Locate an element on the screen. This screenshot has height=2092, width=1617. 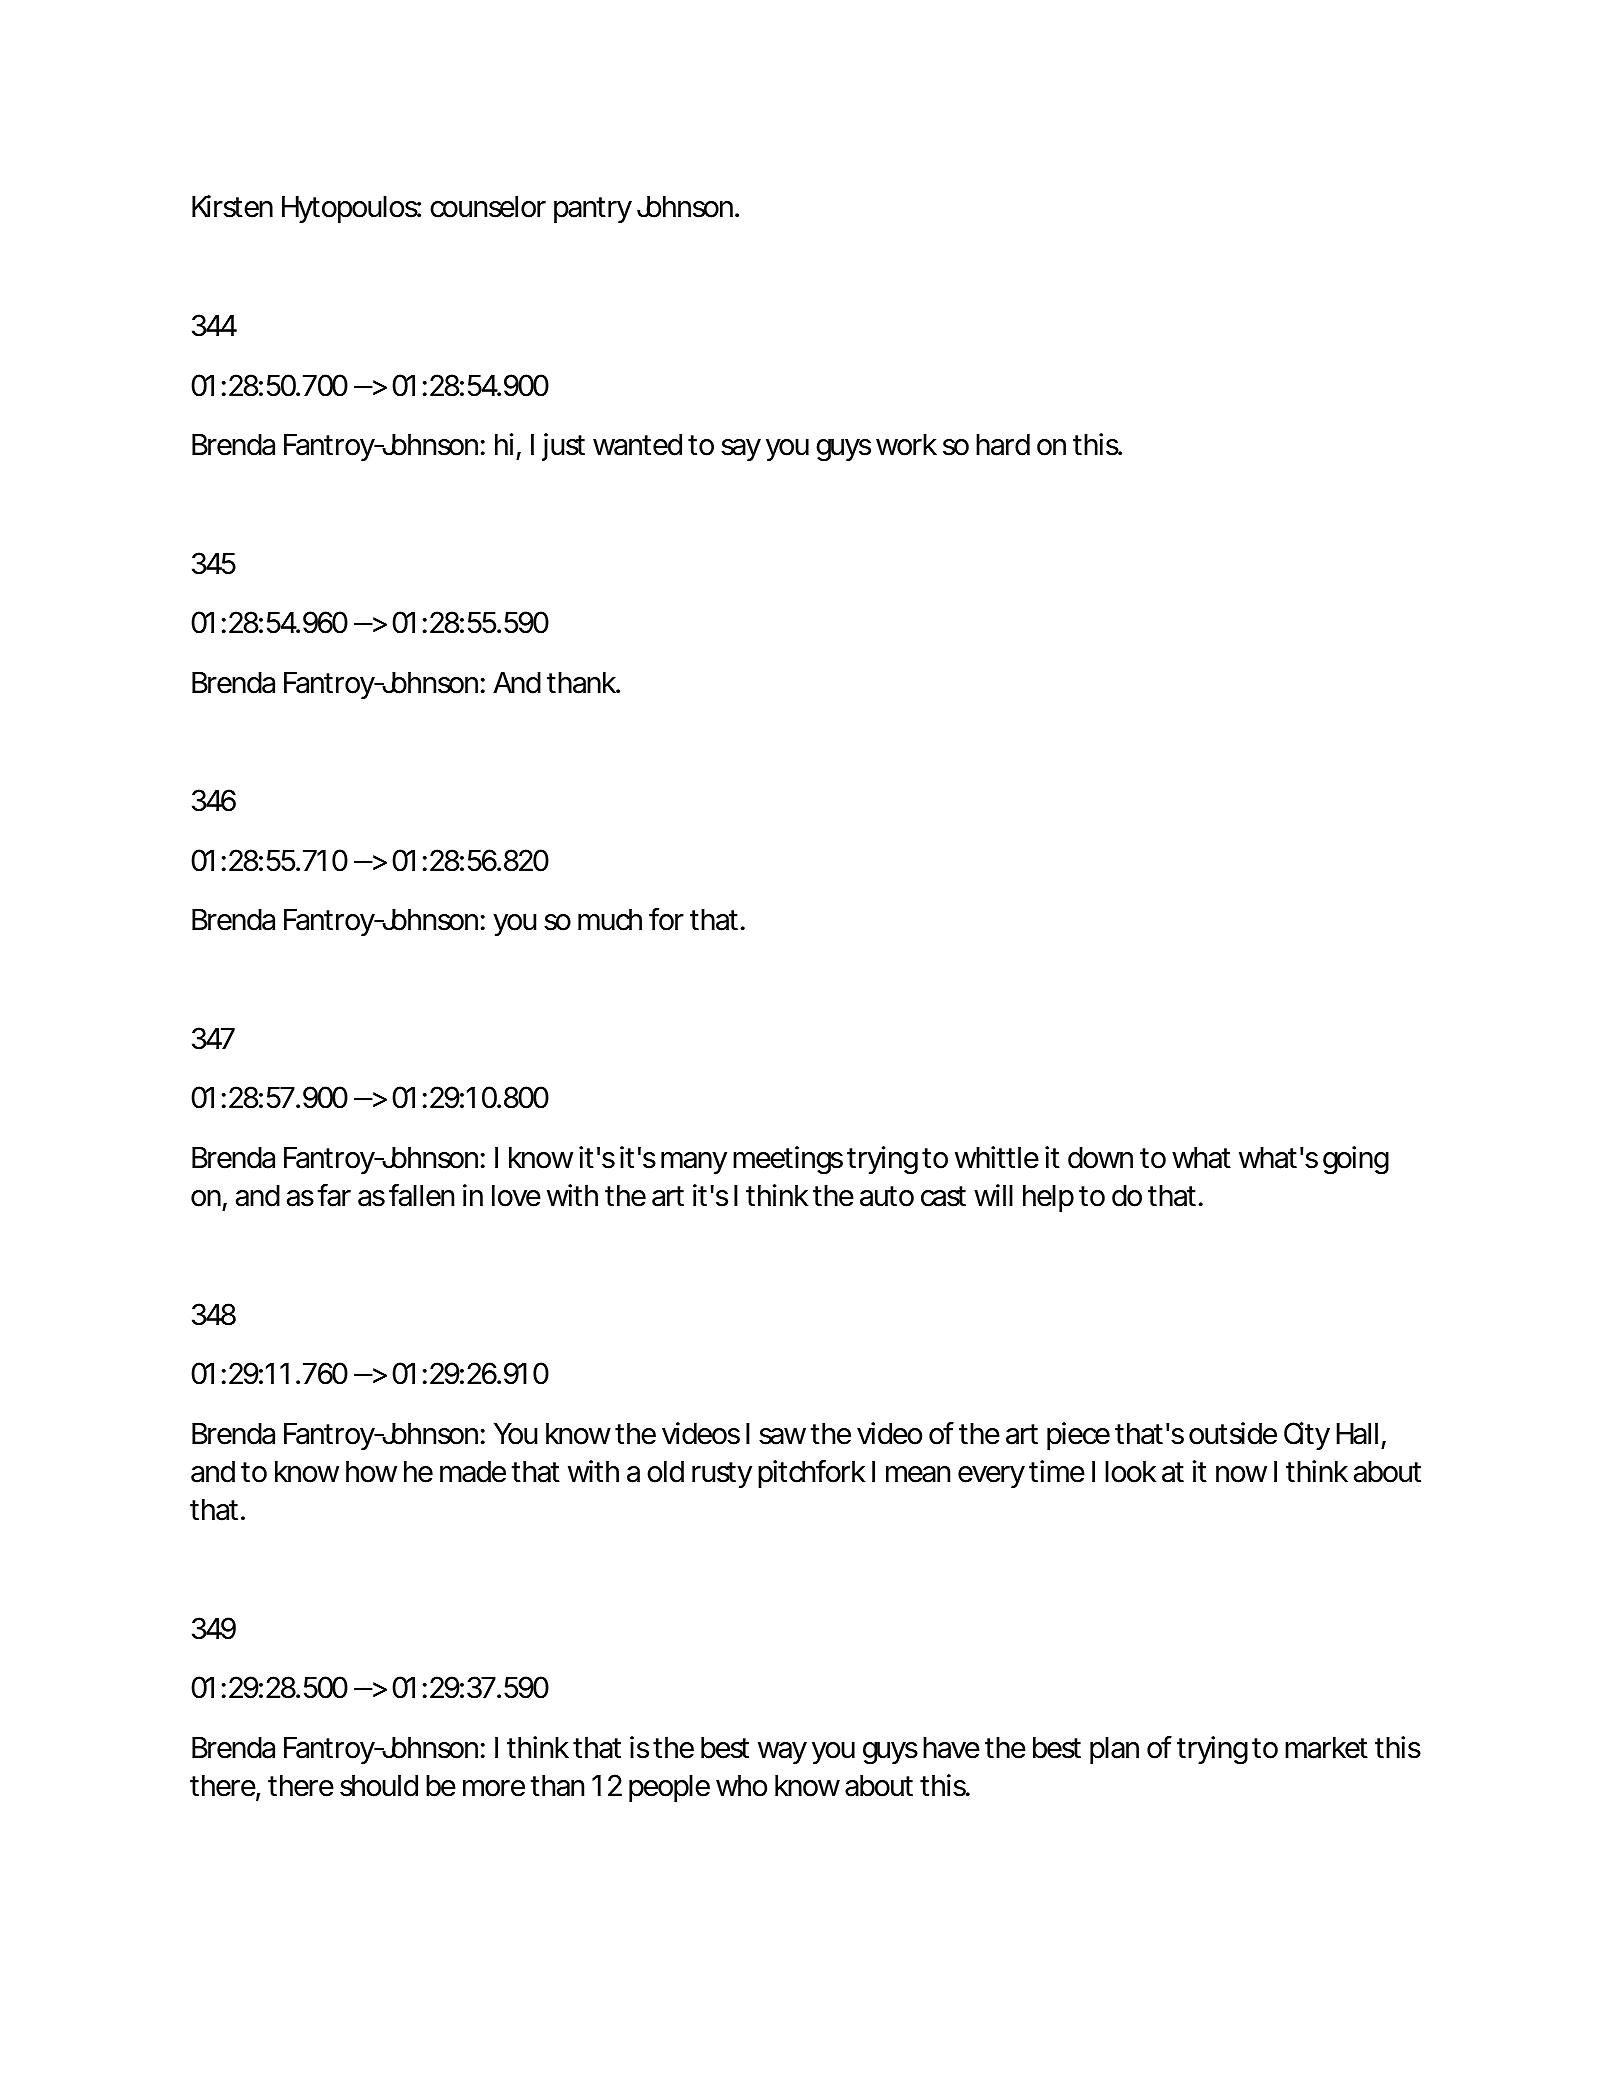
much is located at coordinates (610, 920).
